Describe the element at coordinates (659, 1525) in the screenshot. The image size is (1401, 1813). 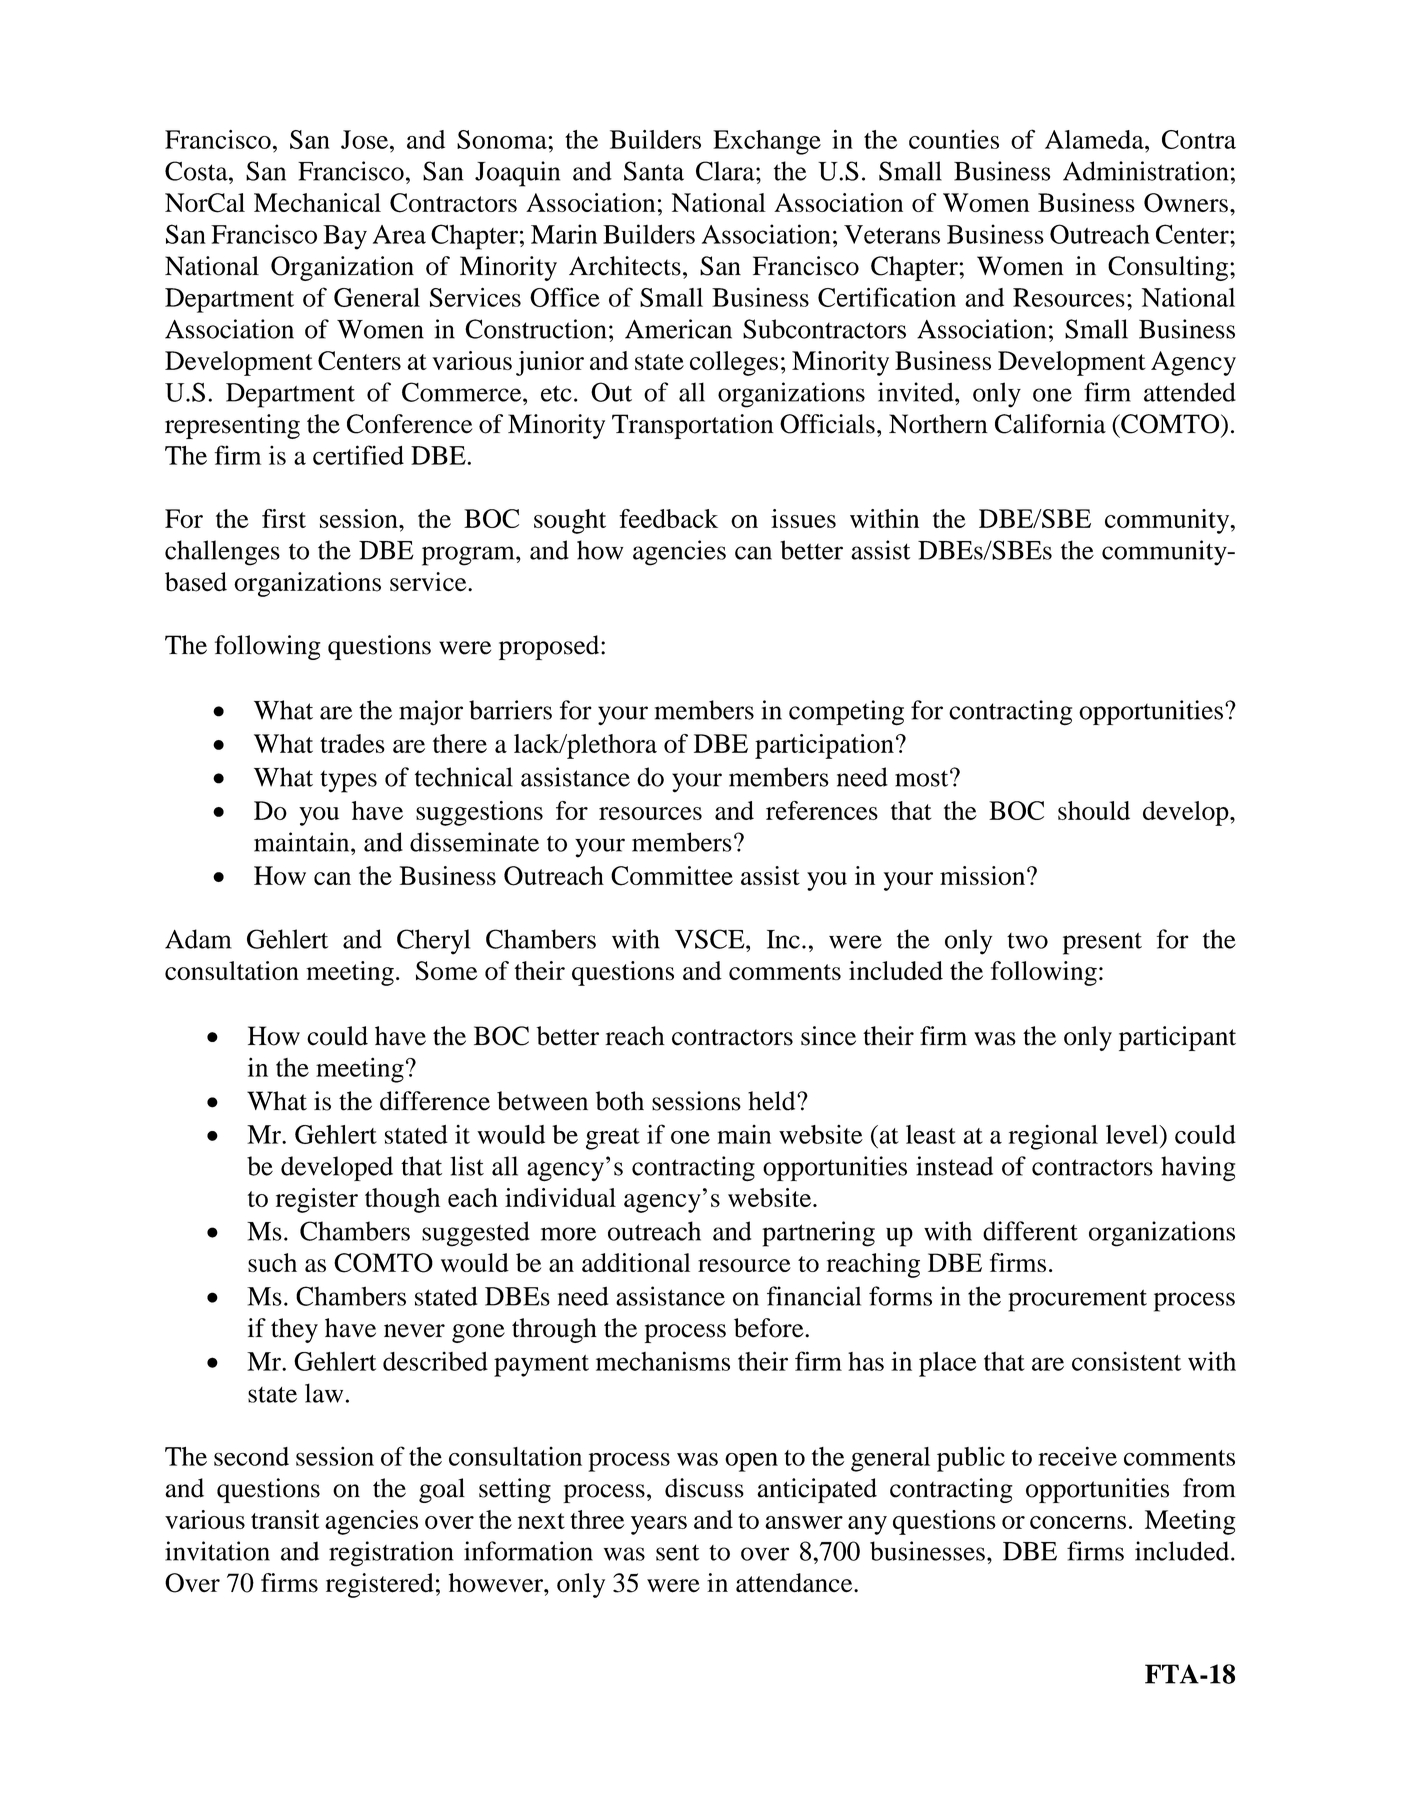
I see `years` at that location.
